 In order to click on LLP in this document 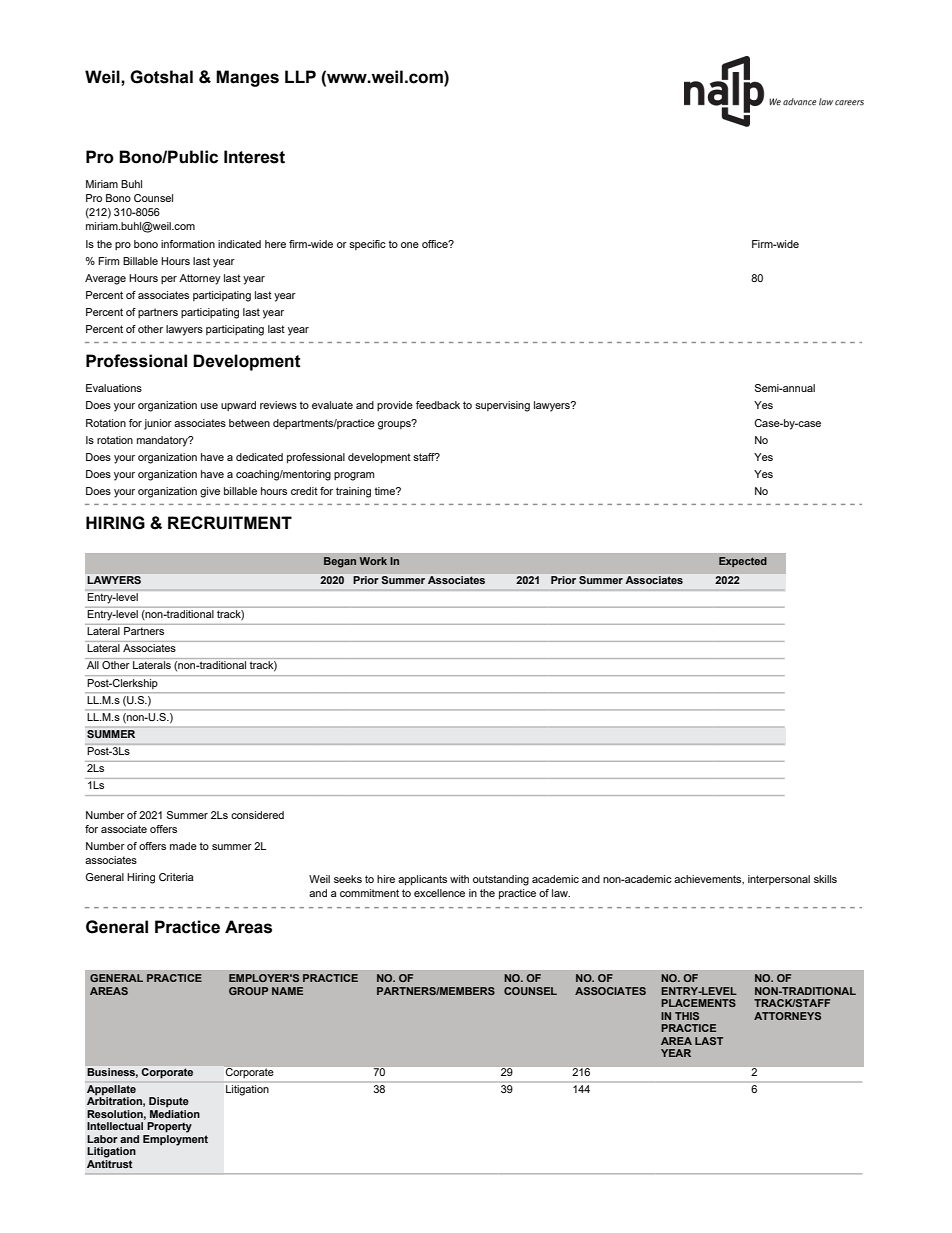, I will do `click(300, 76)`.
